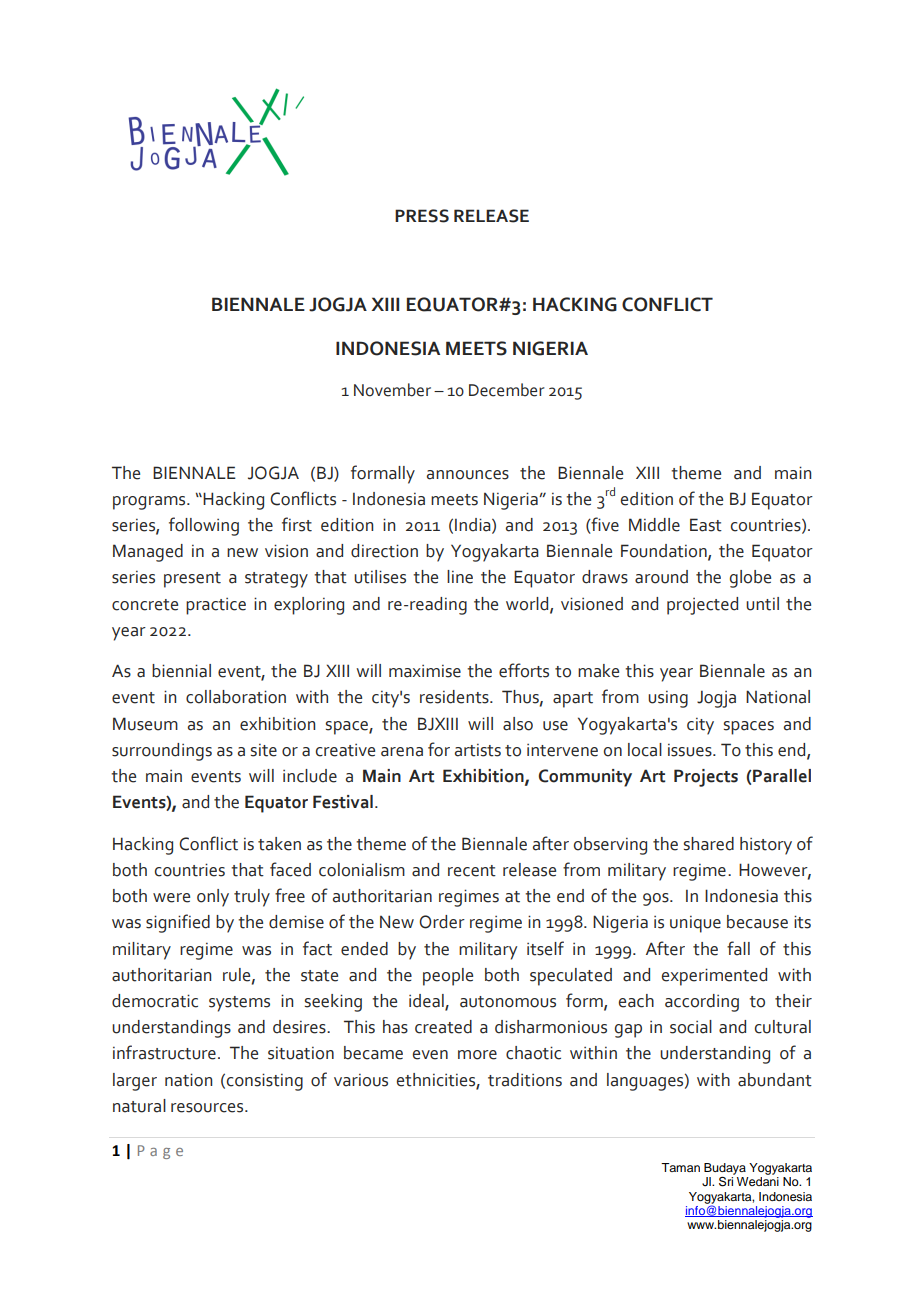  I want to click on using, so click(668, 699).
